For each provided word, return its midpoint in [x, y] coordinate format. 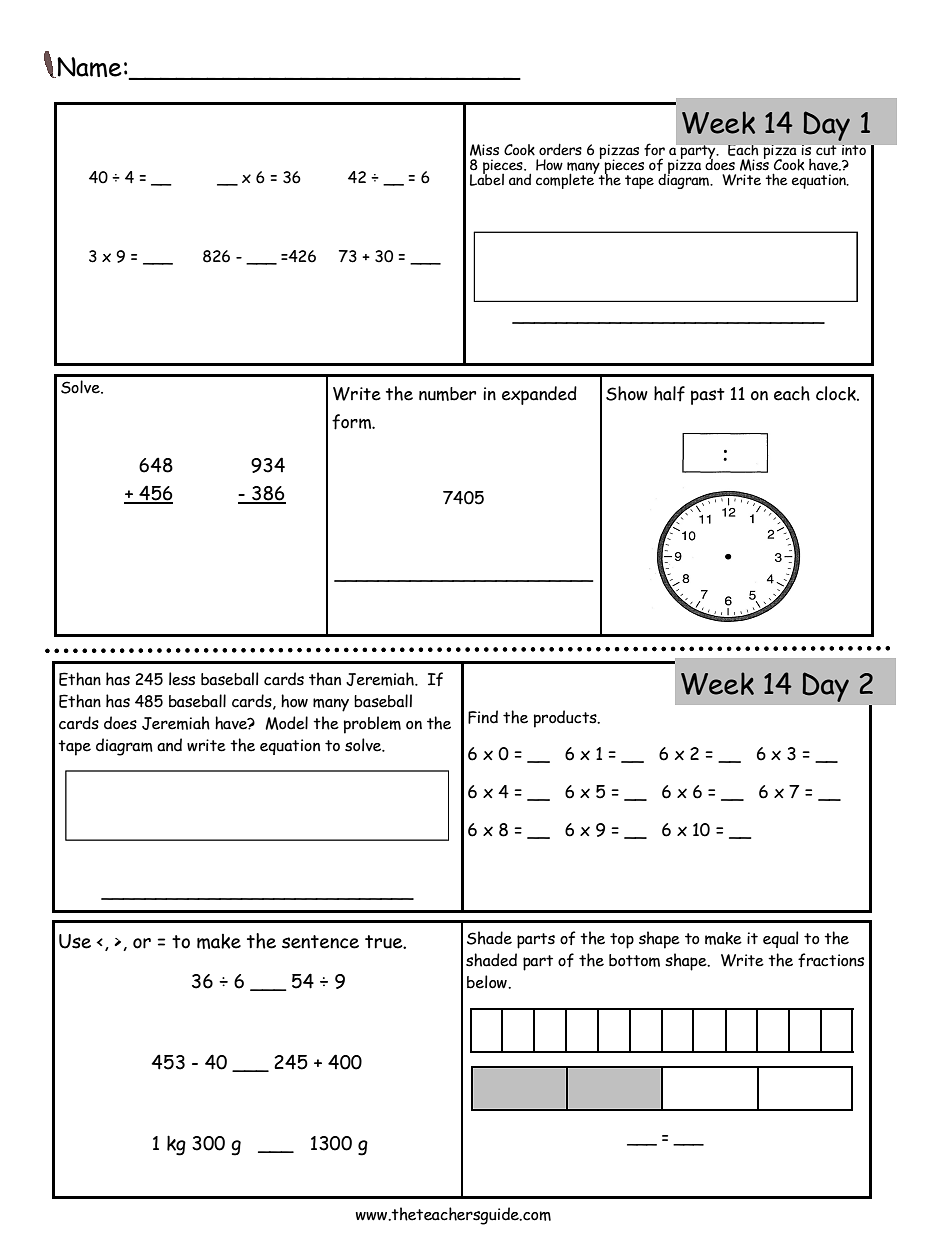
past [708, 396]
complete [566, 180]
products [566, 719]
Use [75, 941]
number [447, 394]
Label [487, 178]
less [182, 679]
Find [483, 717]
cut [826, 150]
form [353, 422]
